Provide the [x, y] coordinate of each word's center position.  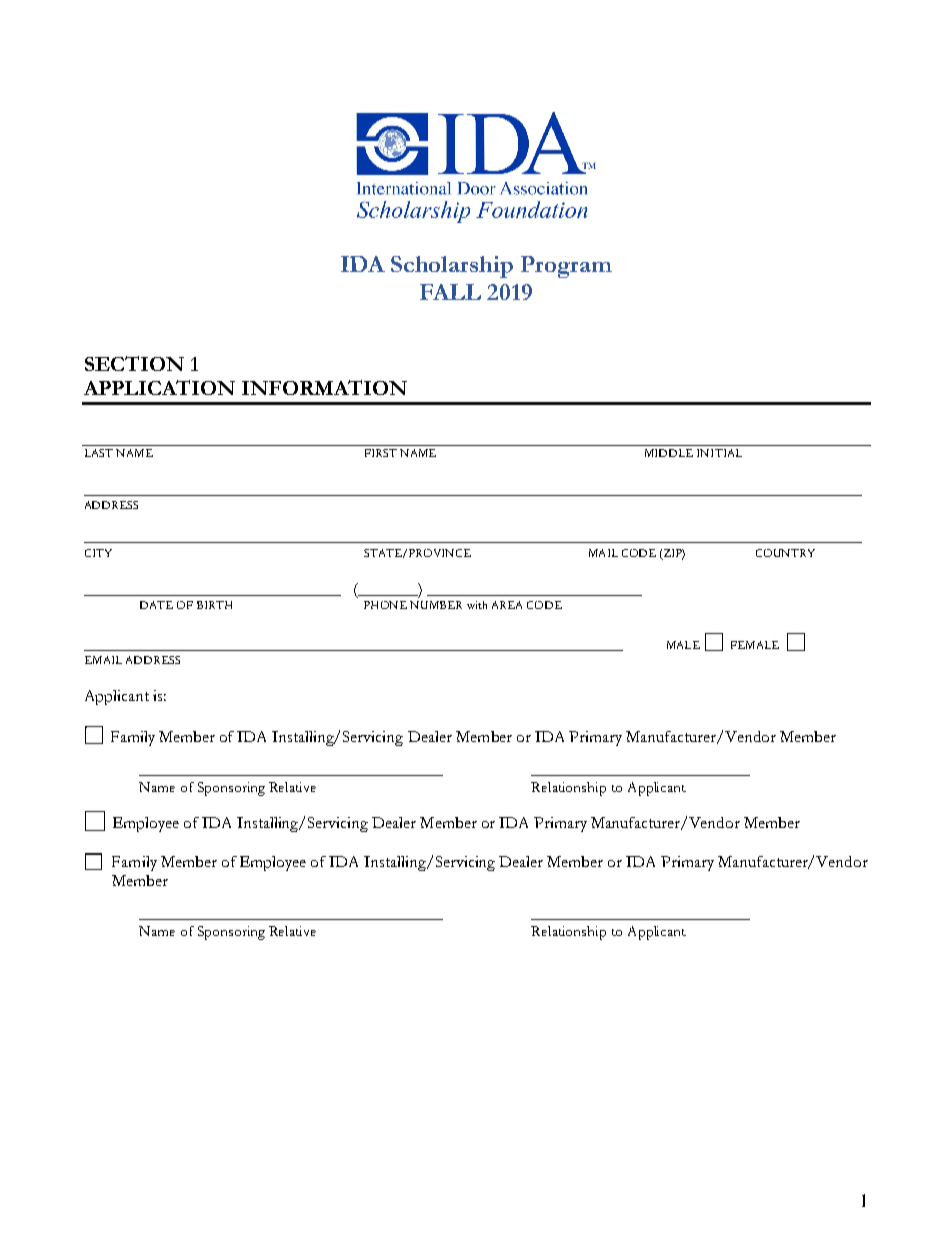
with [477, 605]
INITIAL [719, 453]
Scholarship [452, 267]
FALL [450, 292]
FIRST [381, 453]
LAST [99, 453]
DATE [156, 605]
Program [566, 267]
